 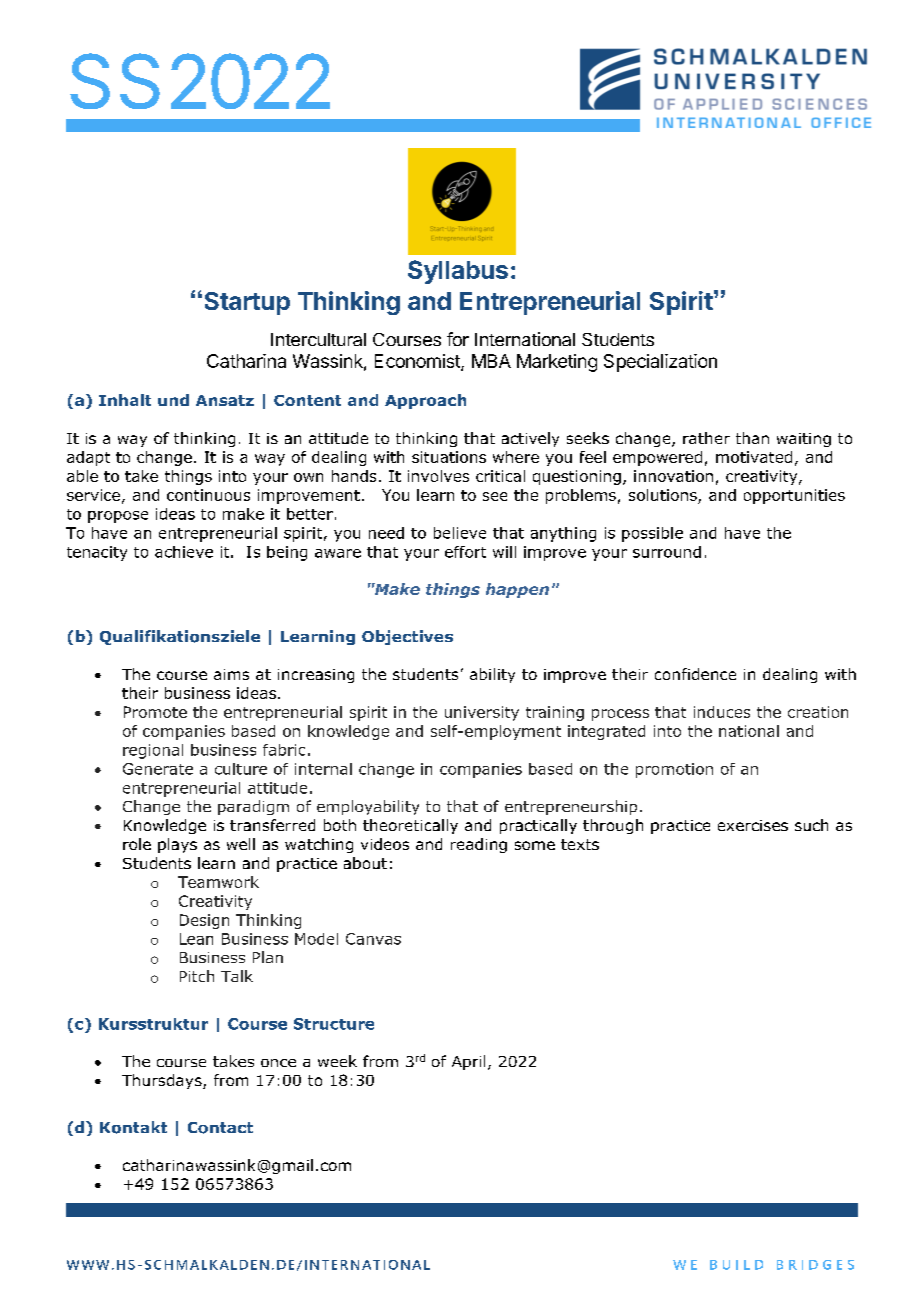 What do you see at coordinates (163, 1081) in the document?
I see `Thursdays` at bounding box center [163, 1081].
